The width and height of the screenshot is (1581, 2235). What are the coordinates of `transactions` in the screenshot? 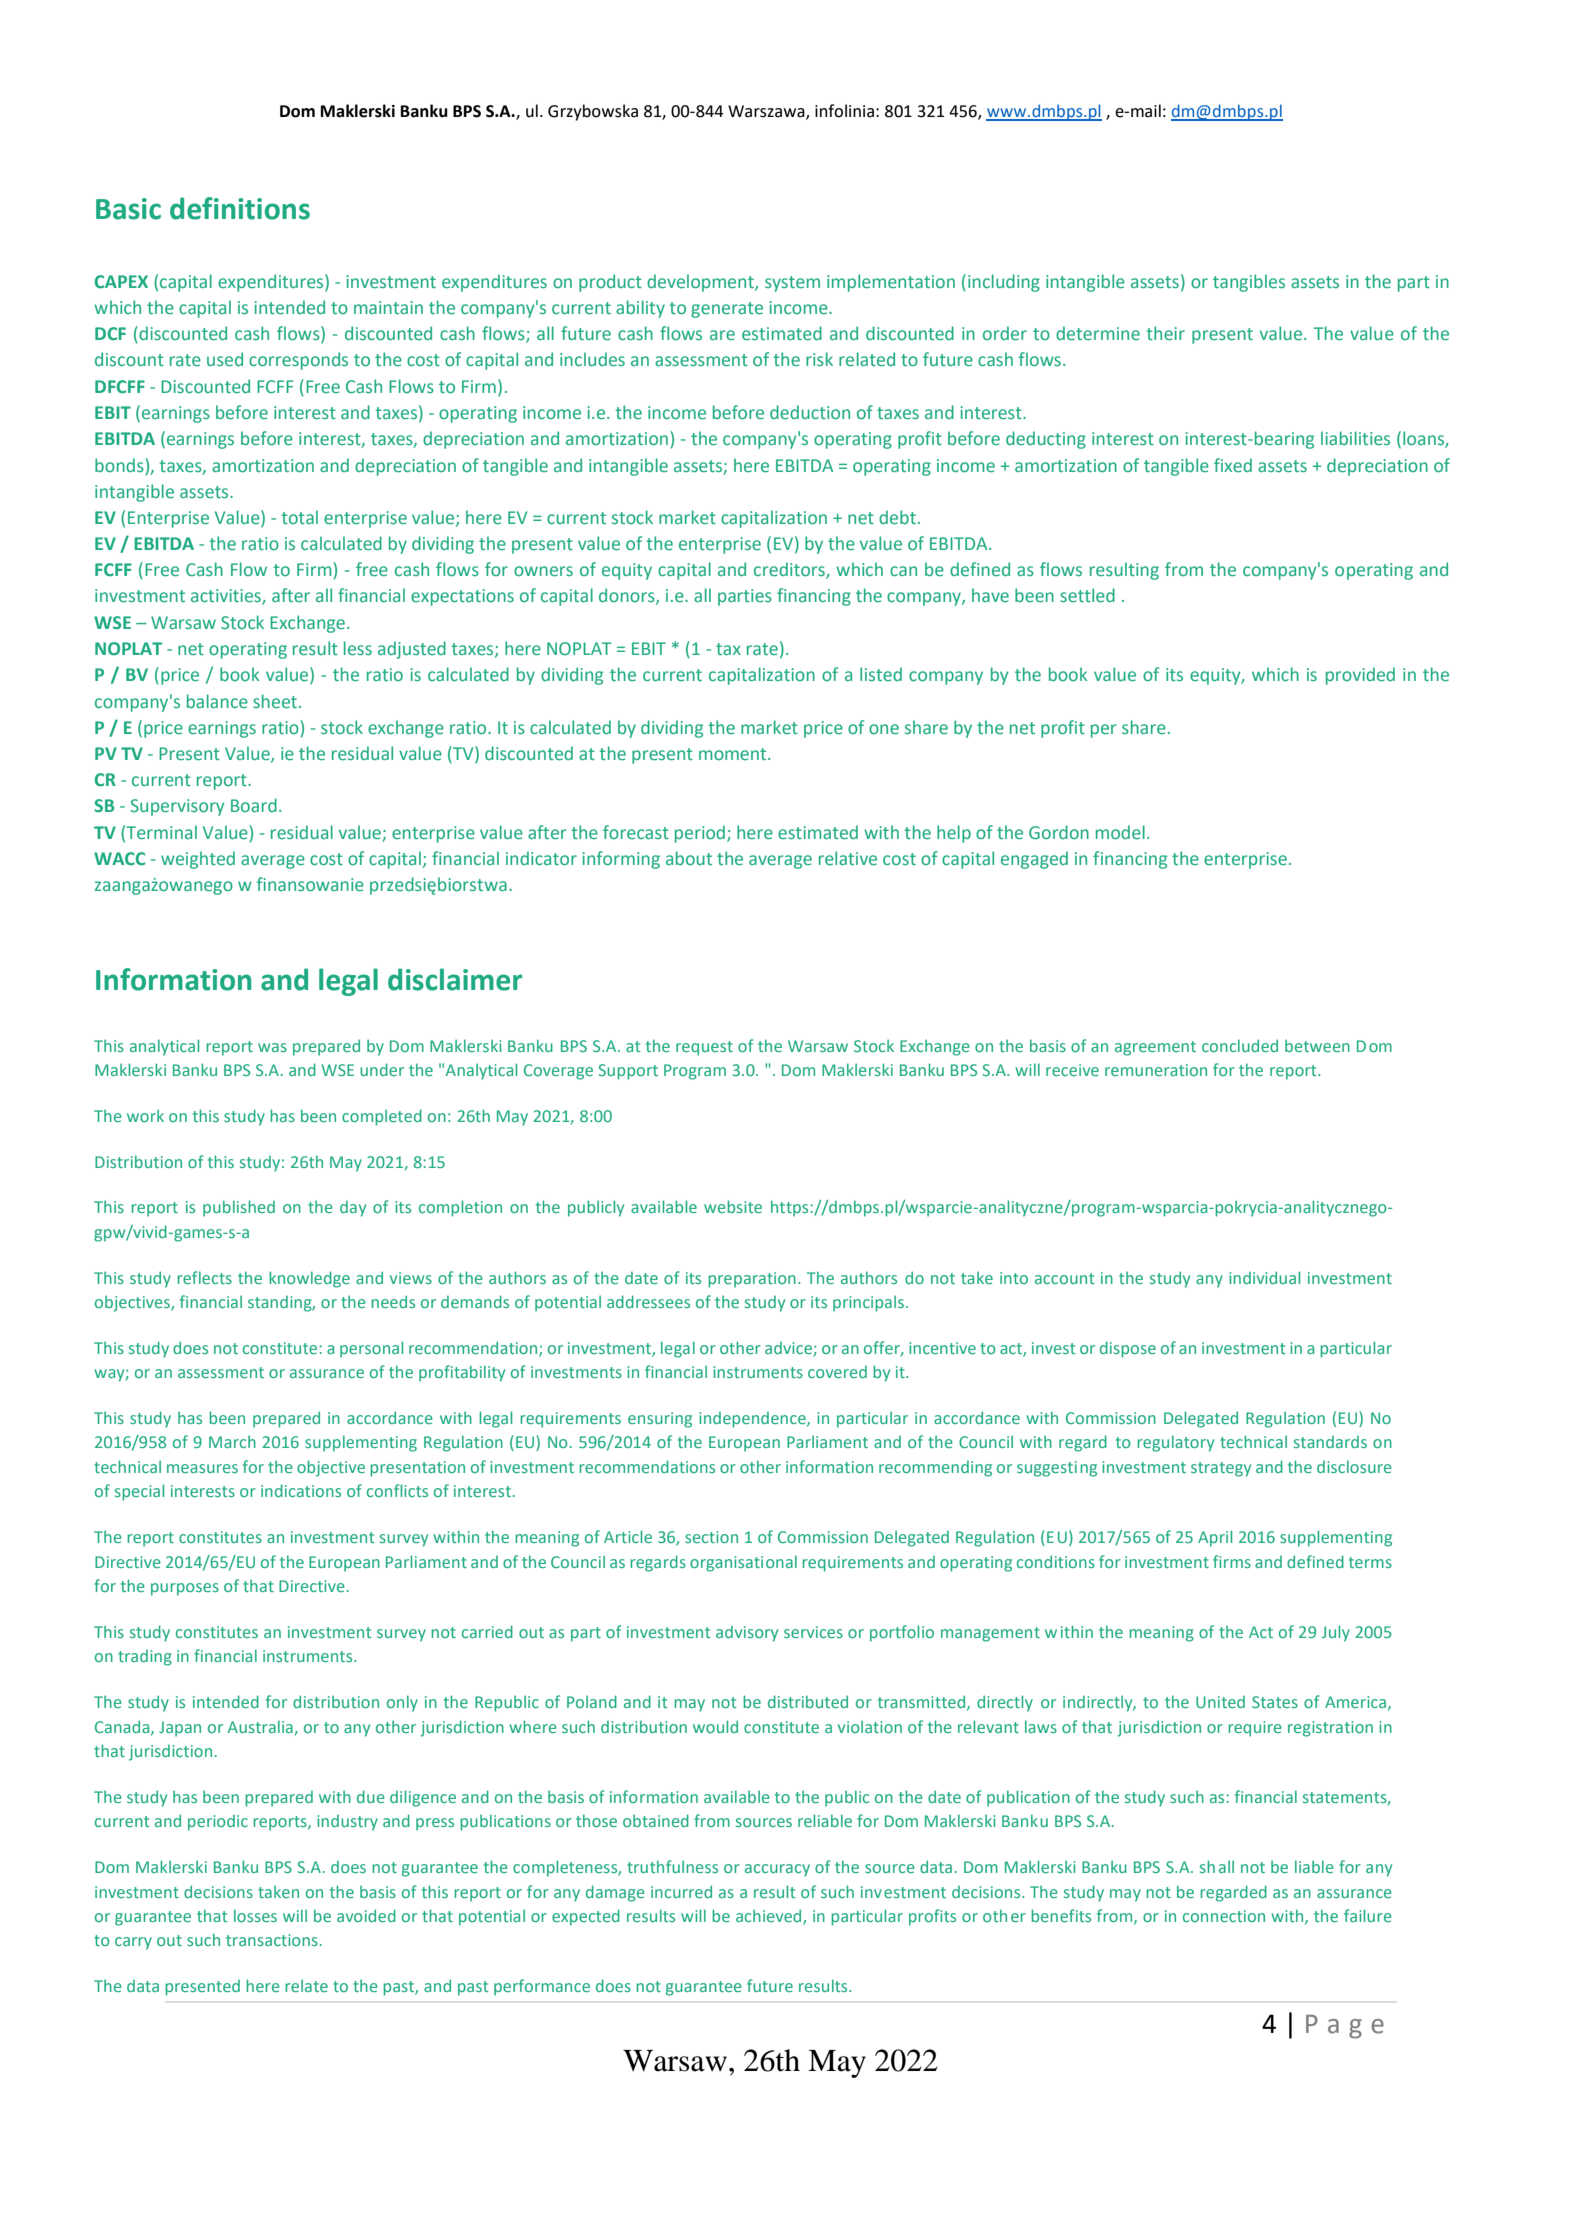 It's located at (272, 1940).
